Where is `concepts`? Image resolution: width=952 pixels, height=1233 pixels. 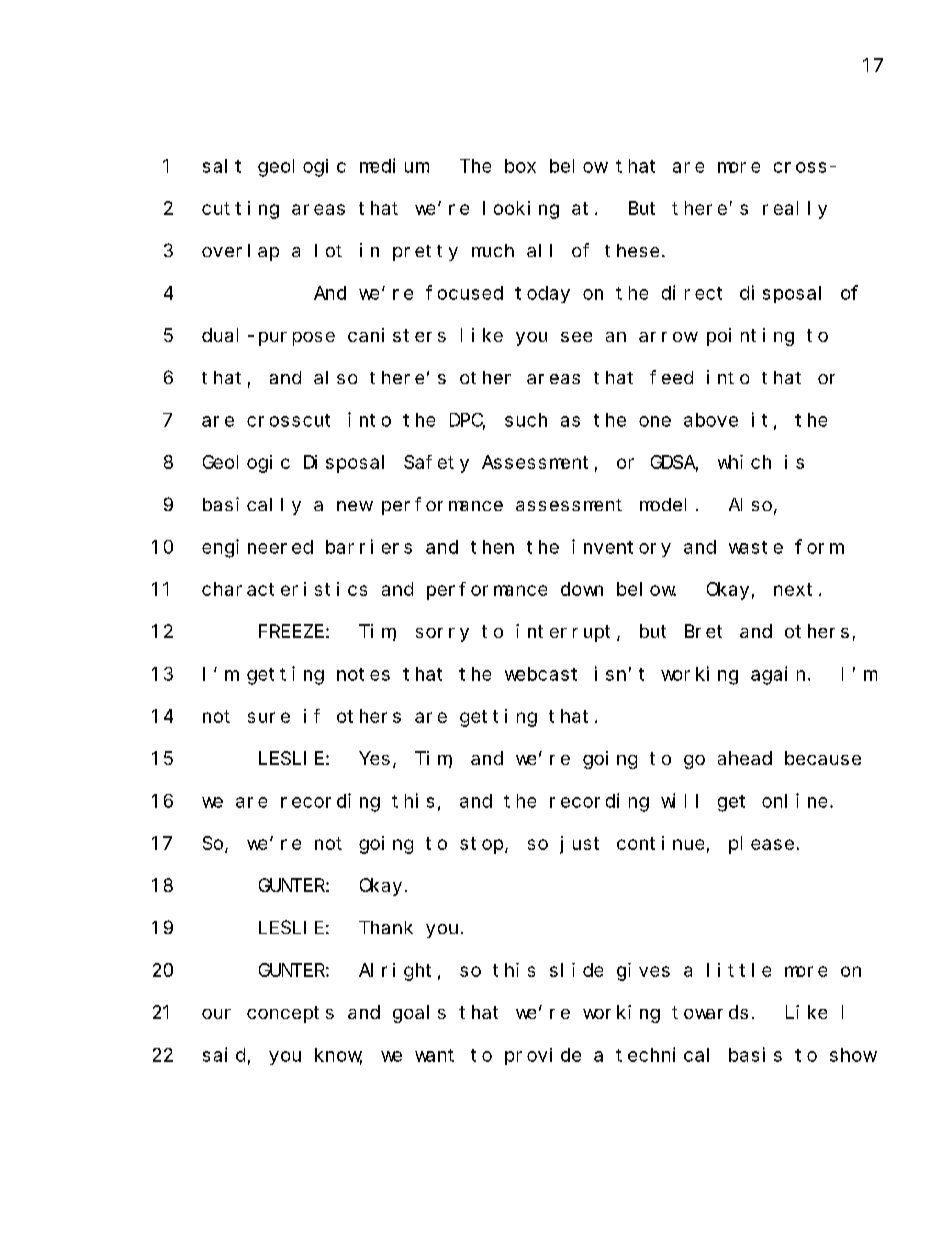
concepts is located at coordinates (290, 1014).
